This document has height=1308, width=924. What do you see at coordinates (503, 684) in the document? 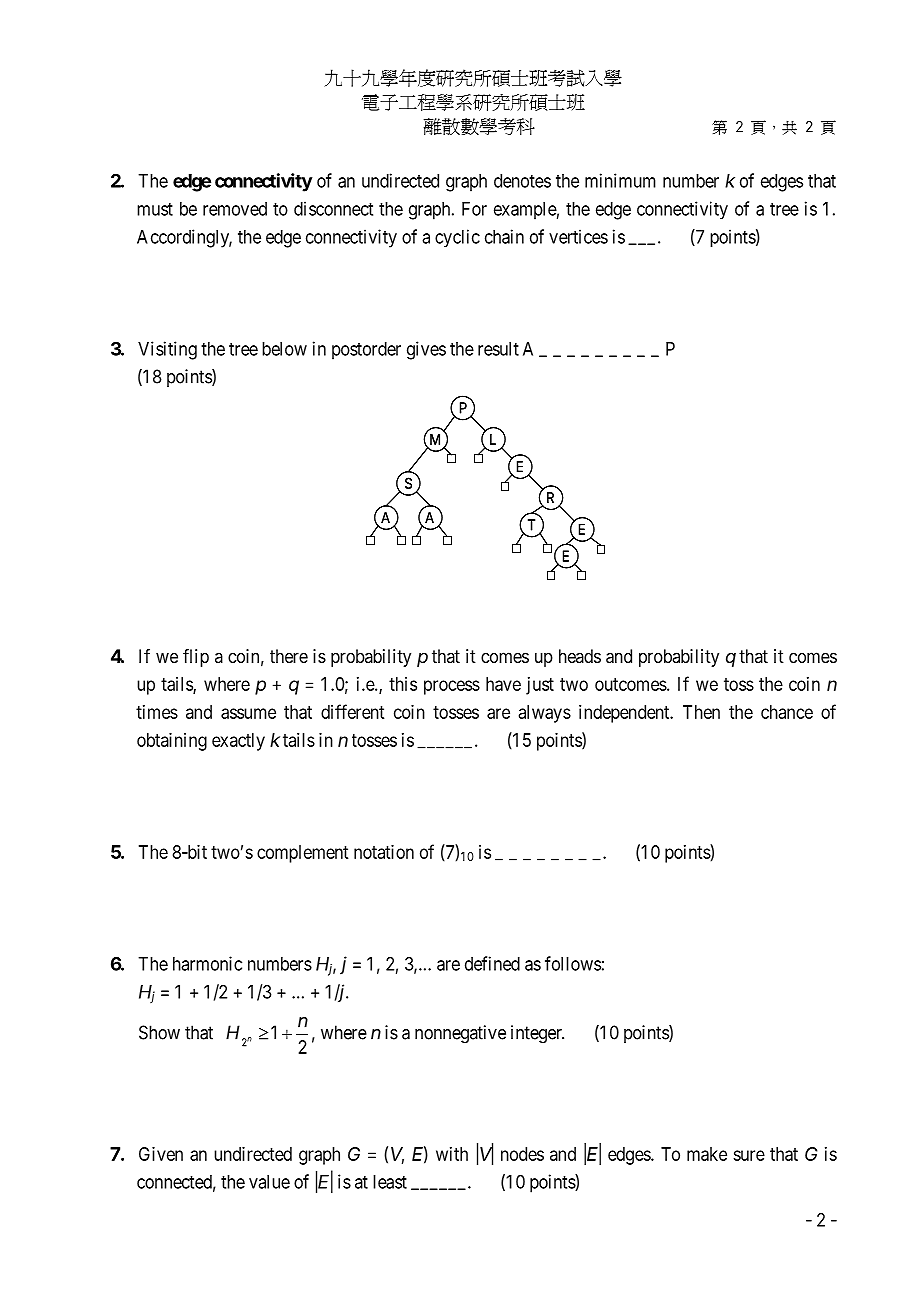
I see `have` at bounding box center [503, 684].
